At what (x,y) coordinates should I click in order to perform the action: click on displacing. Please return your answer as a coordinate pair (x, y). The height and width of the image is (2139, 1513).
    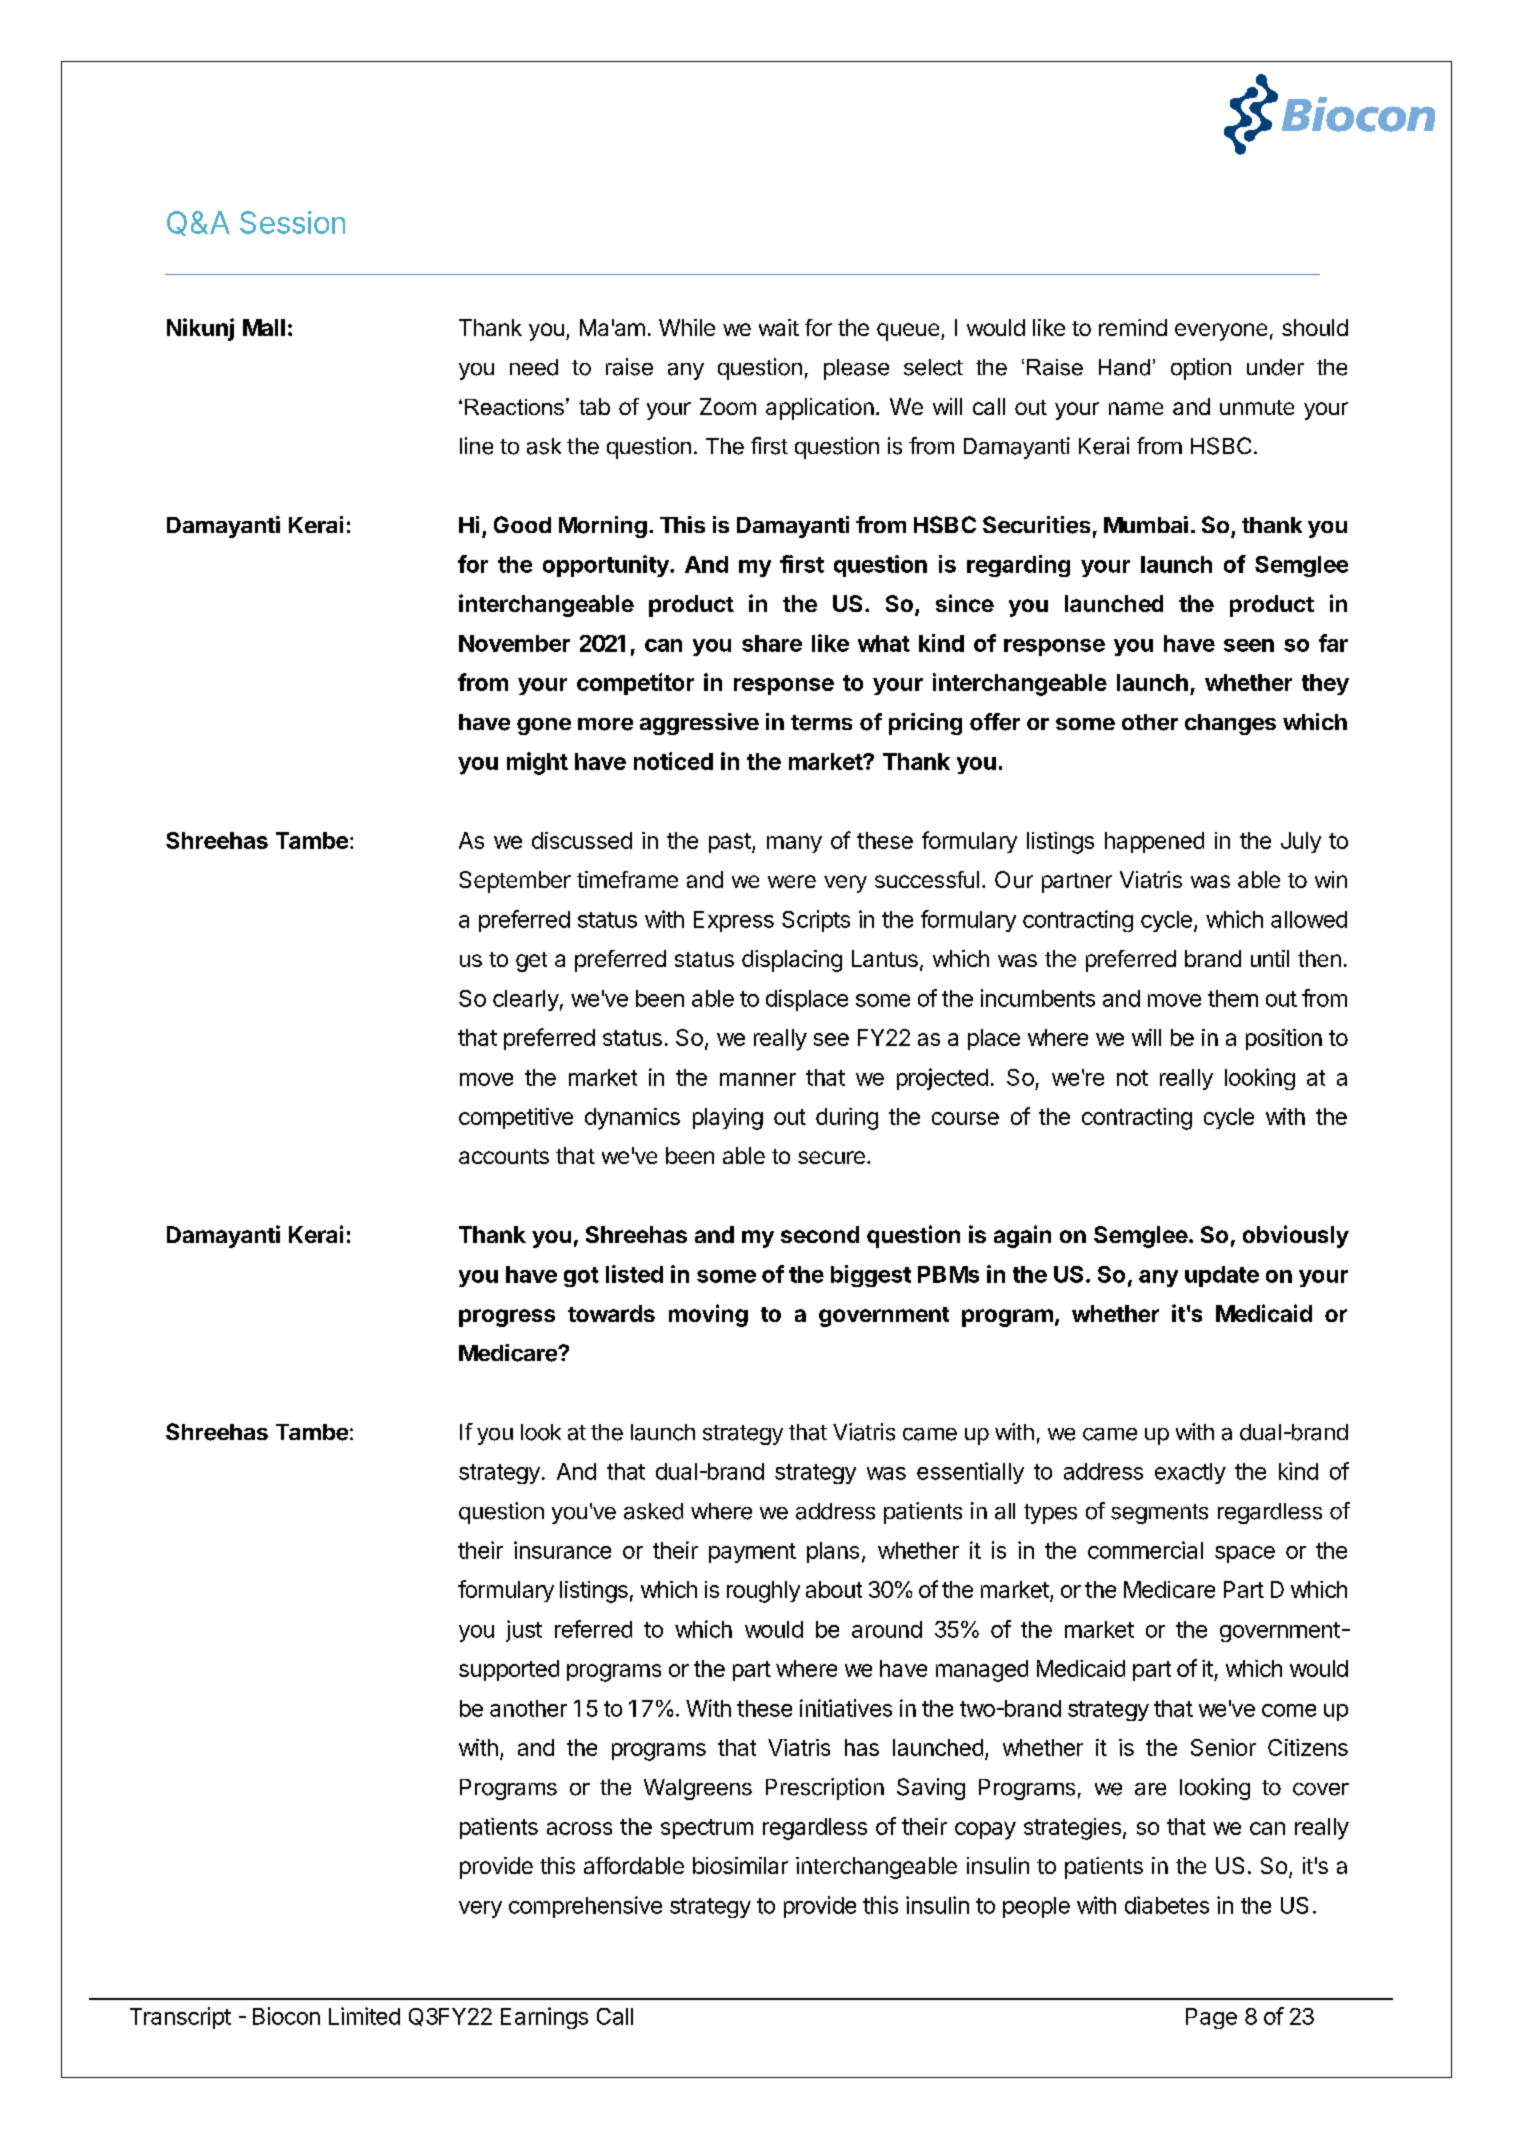
    Looking at the image, I should click on (792, 961).
